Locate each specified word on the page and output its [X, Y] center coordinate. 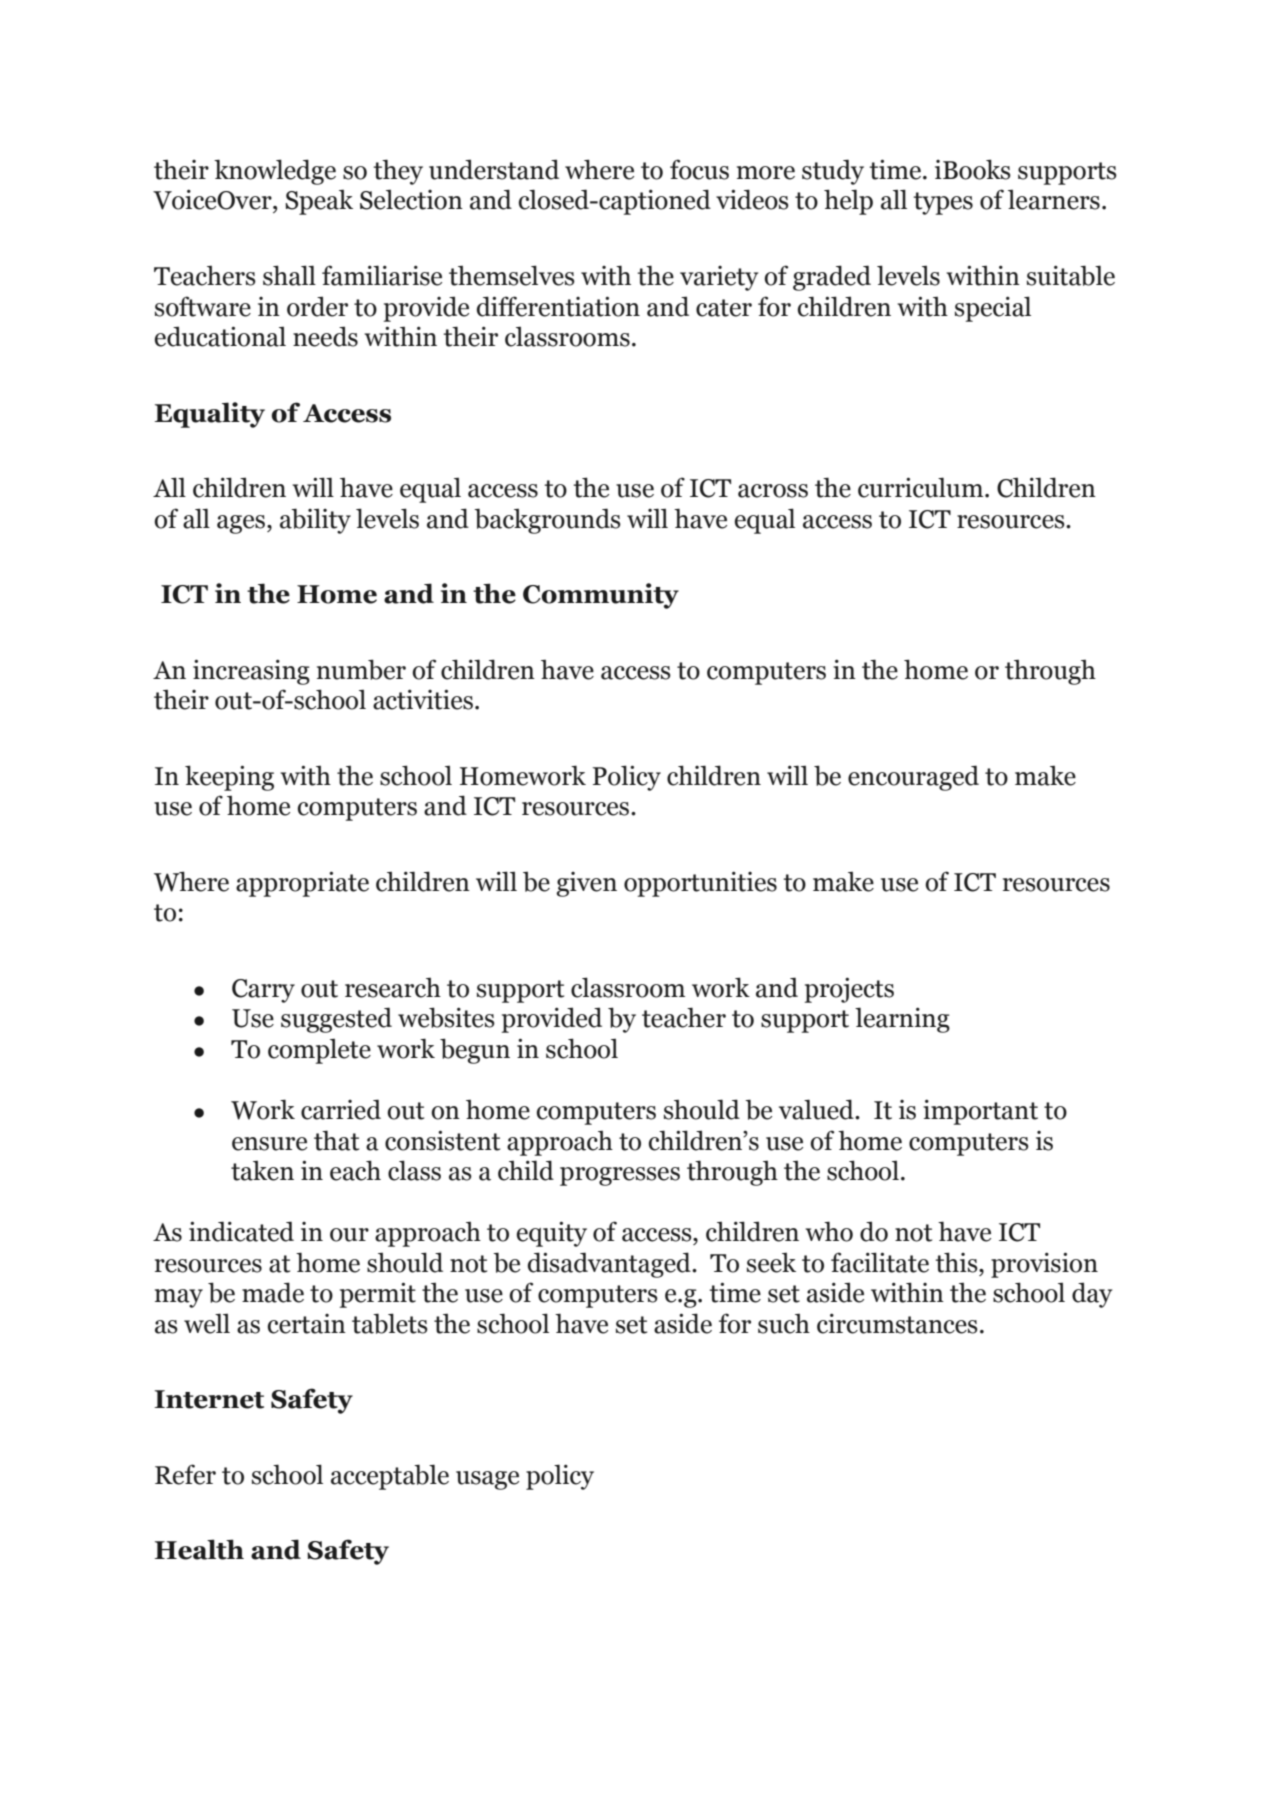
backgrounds [547, 521]
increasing [251, 672]
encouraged [913, 778]
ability [315, 521]
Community [601, 596]
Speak [319, 202]
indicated [241, 1231]
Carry [263, 991]
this [958, 1262]
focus [699, 169]
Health [199, 1549]
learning [902, 1020]
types [943, 203]
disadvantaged [610, 1265]
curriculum [922, 487]
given [586, 884]
